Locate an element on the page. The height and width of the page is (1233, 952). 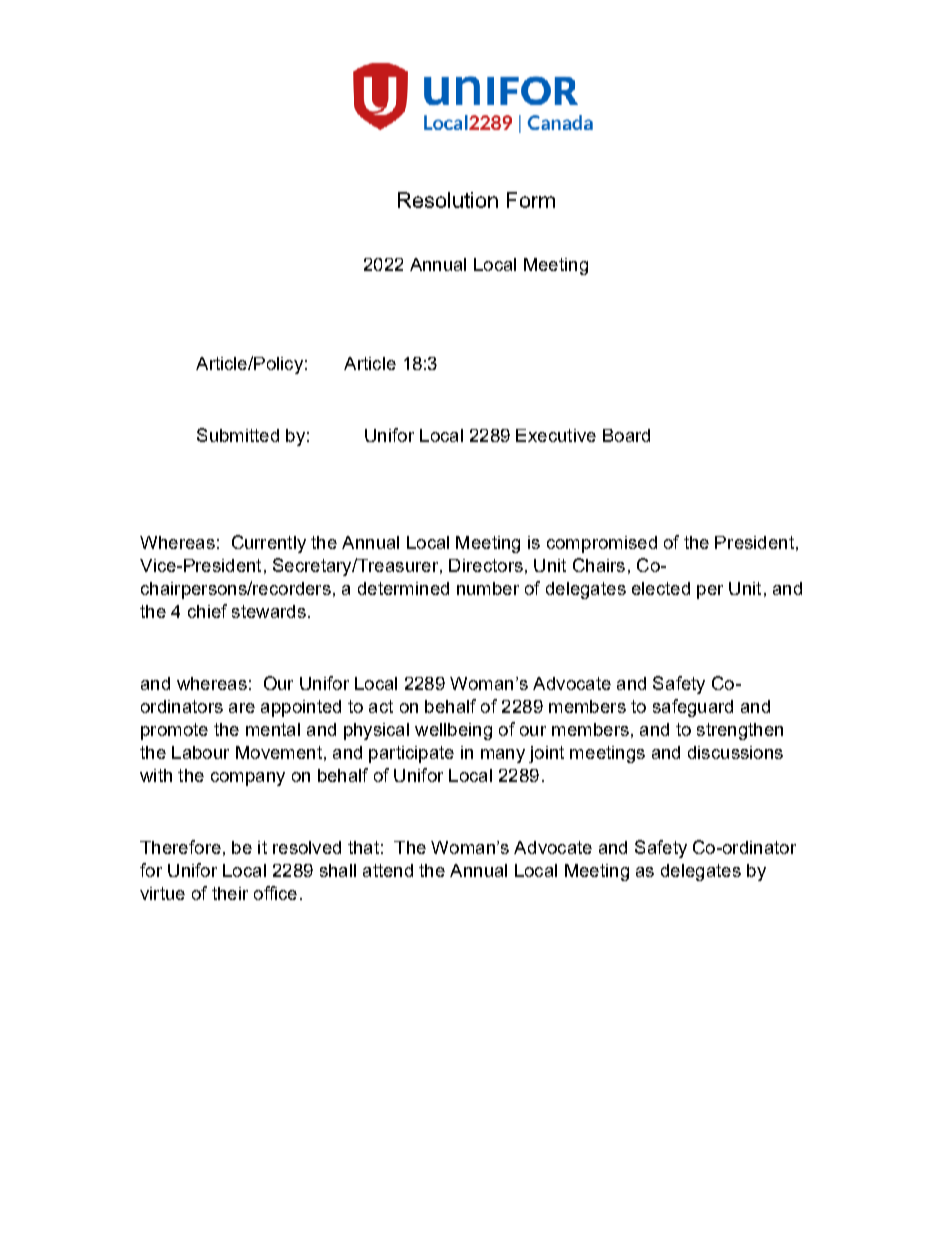
attend is located at coordinates (388, 870).
